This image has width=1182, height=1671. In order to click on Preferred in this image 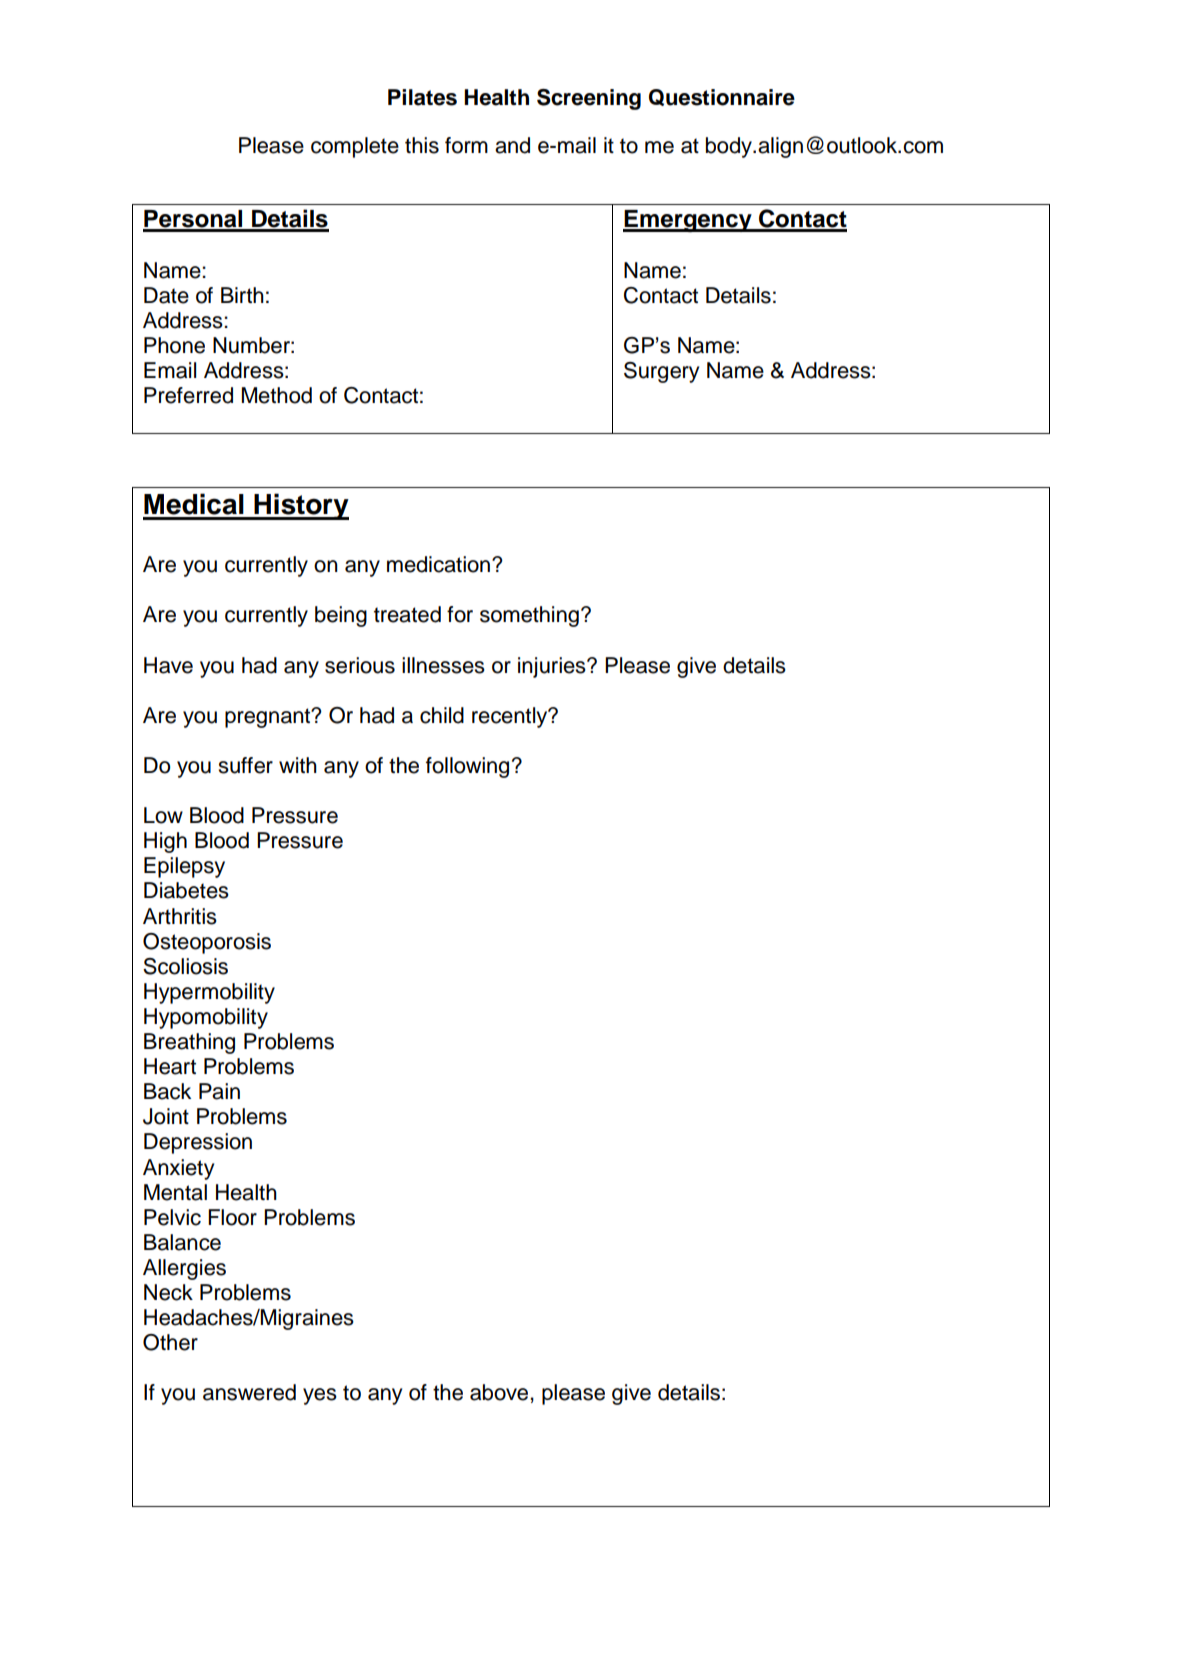, I will do `click(188, 395)`.
